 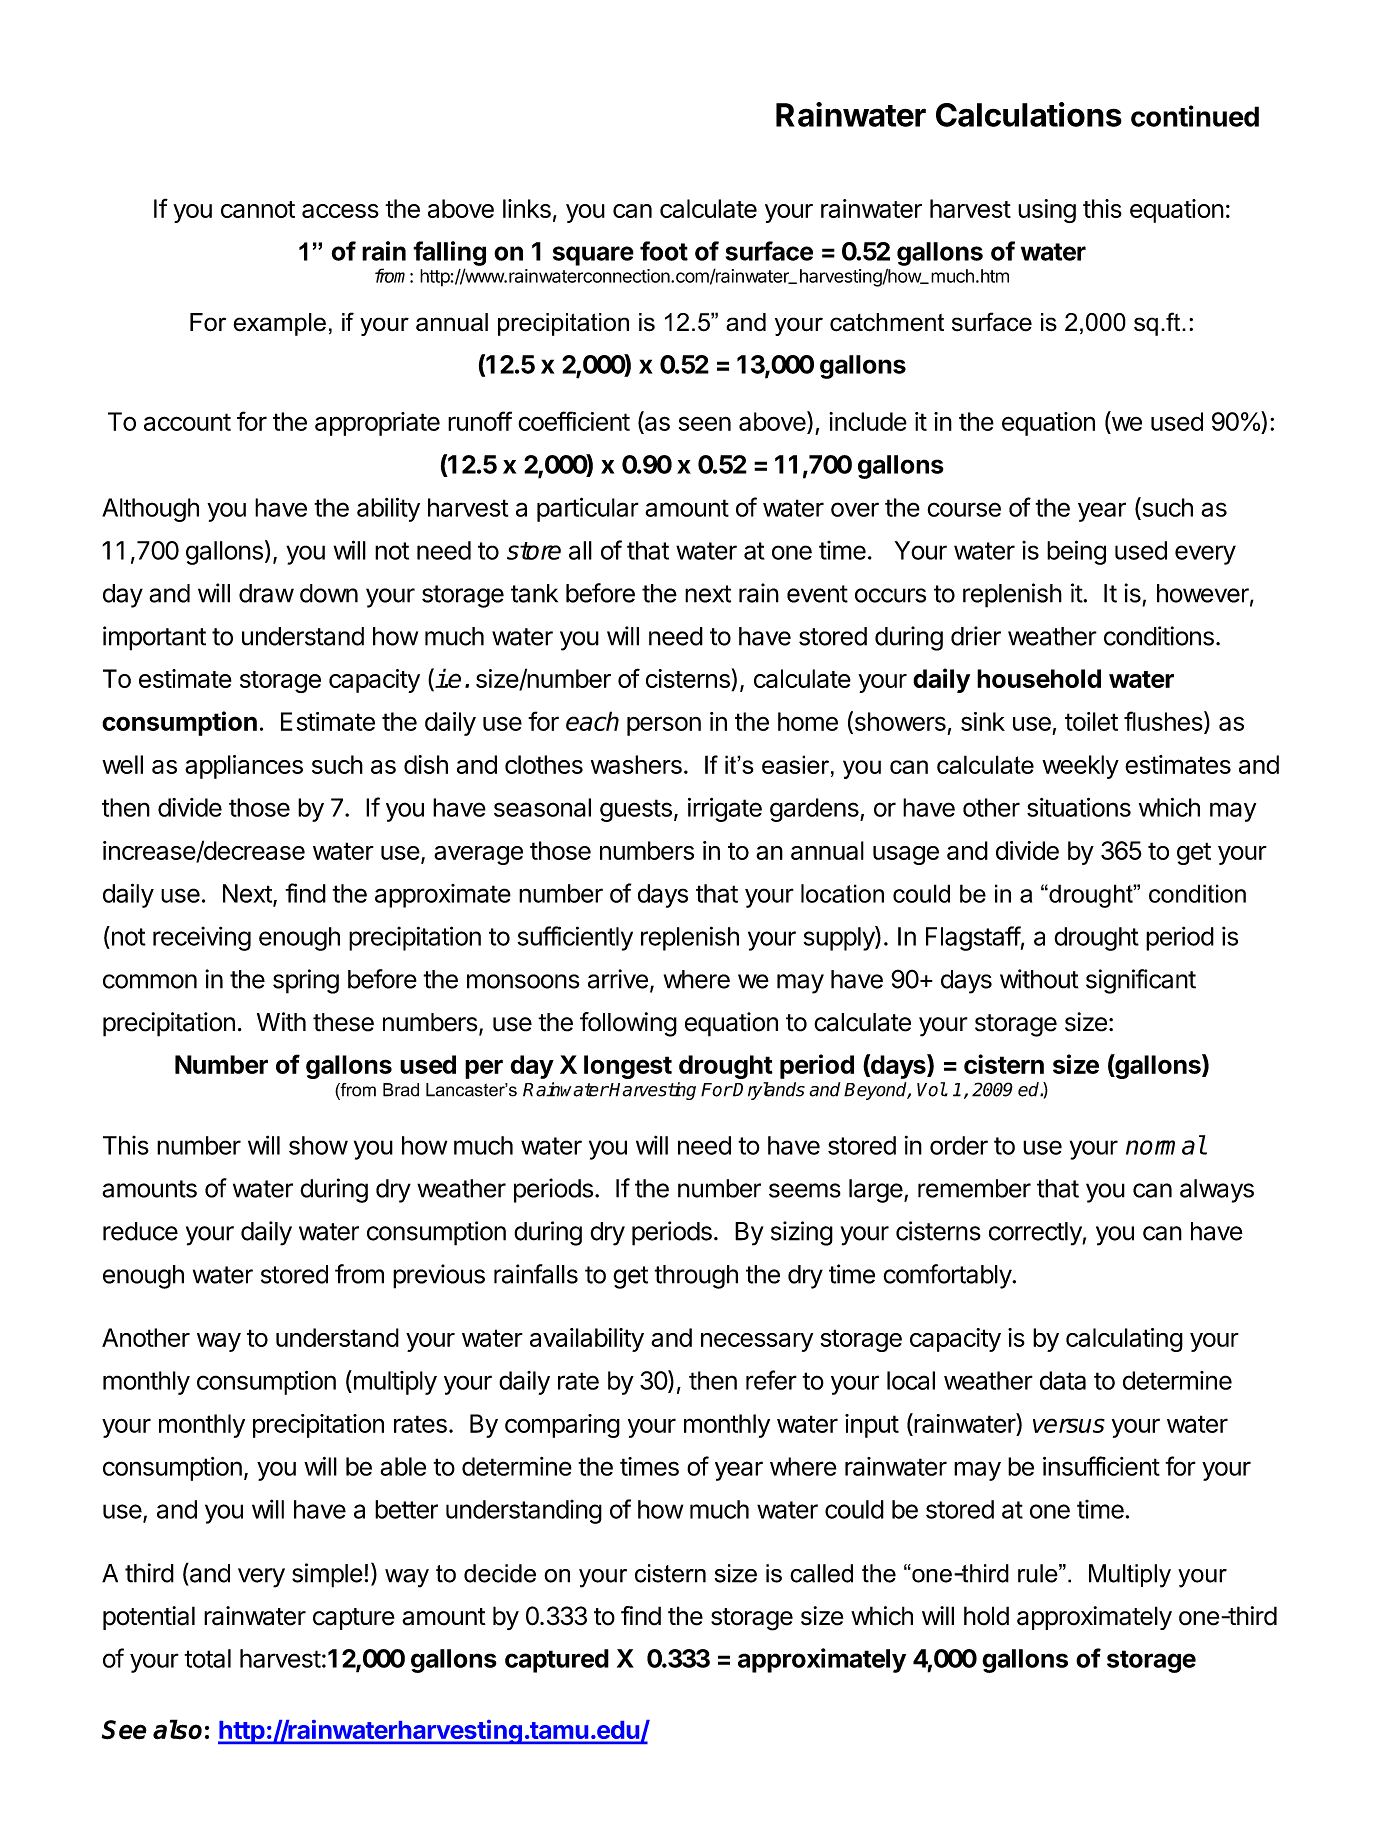 I want to click on using, so click(x=1047, y=211).
